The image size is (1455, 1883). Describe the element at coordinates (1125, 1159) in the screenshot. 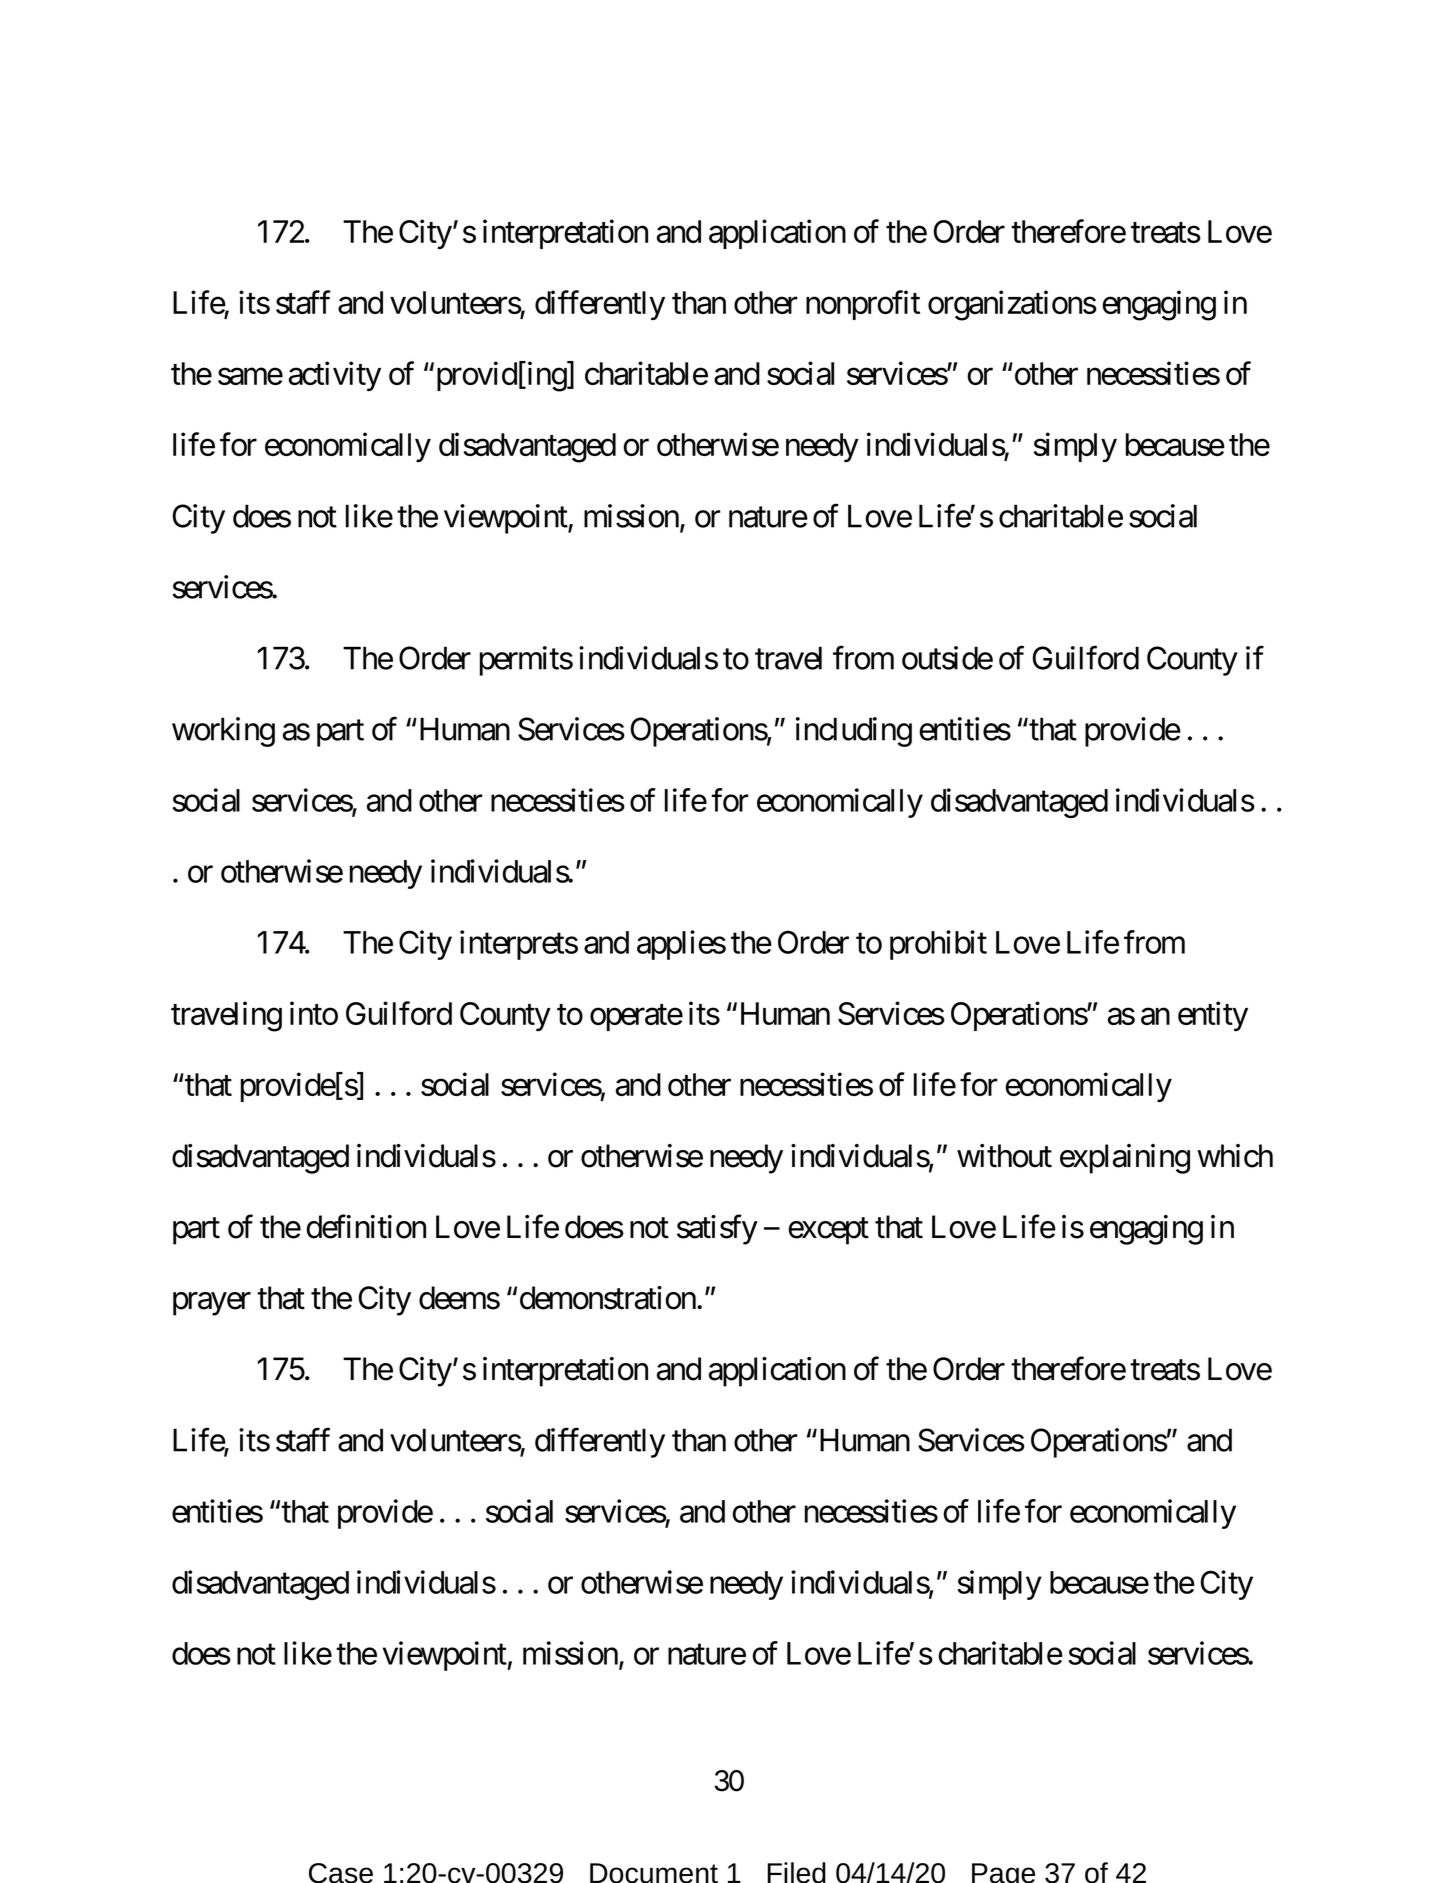

I see `explaining` at that location.
